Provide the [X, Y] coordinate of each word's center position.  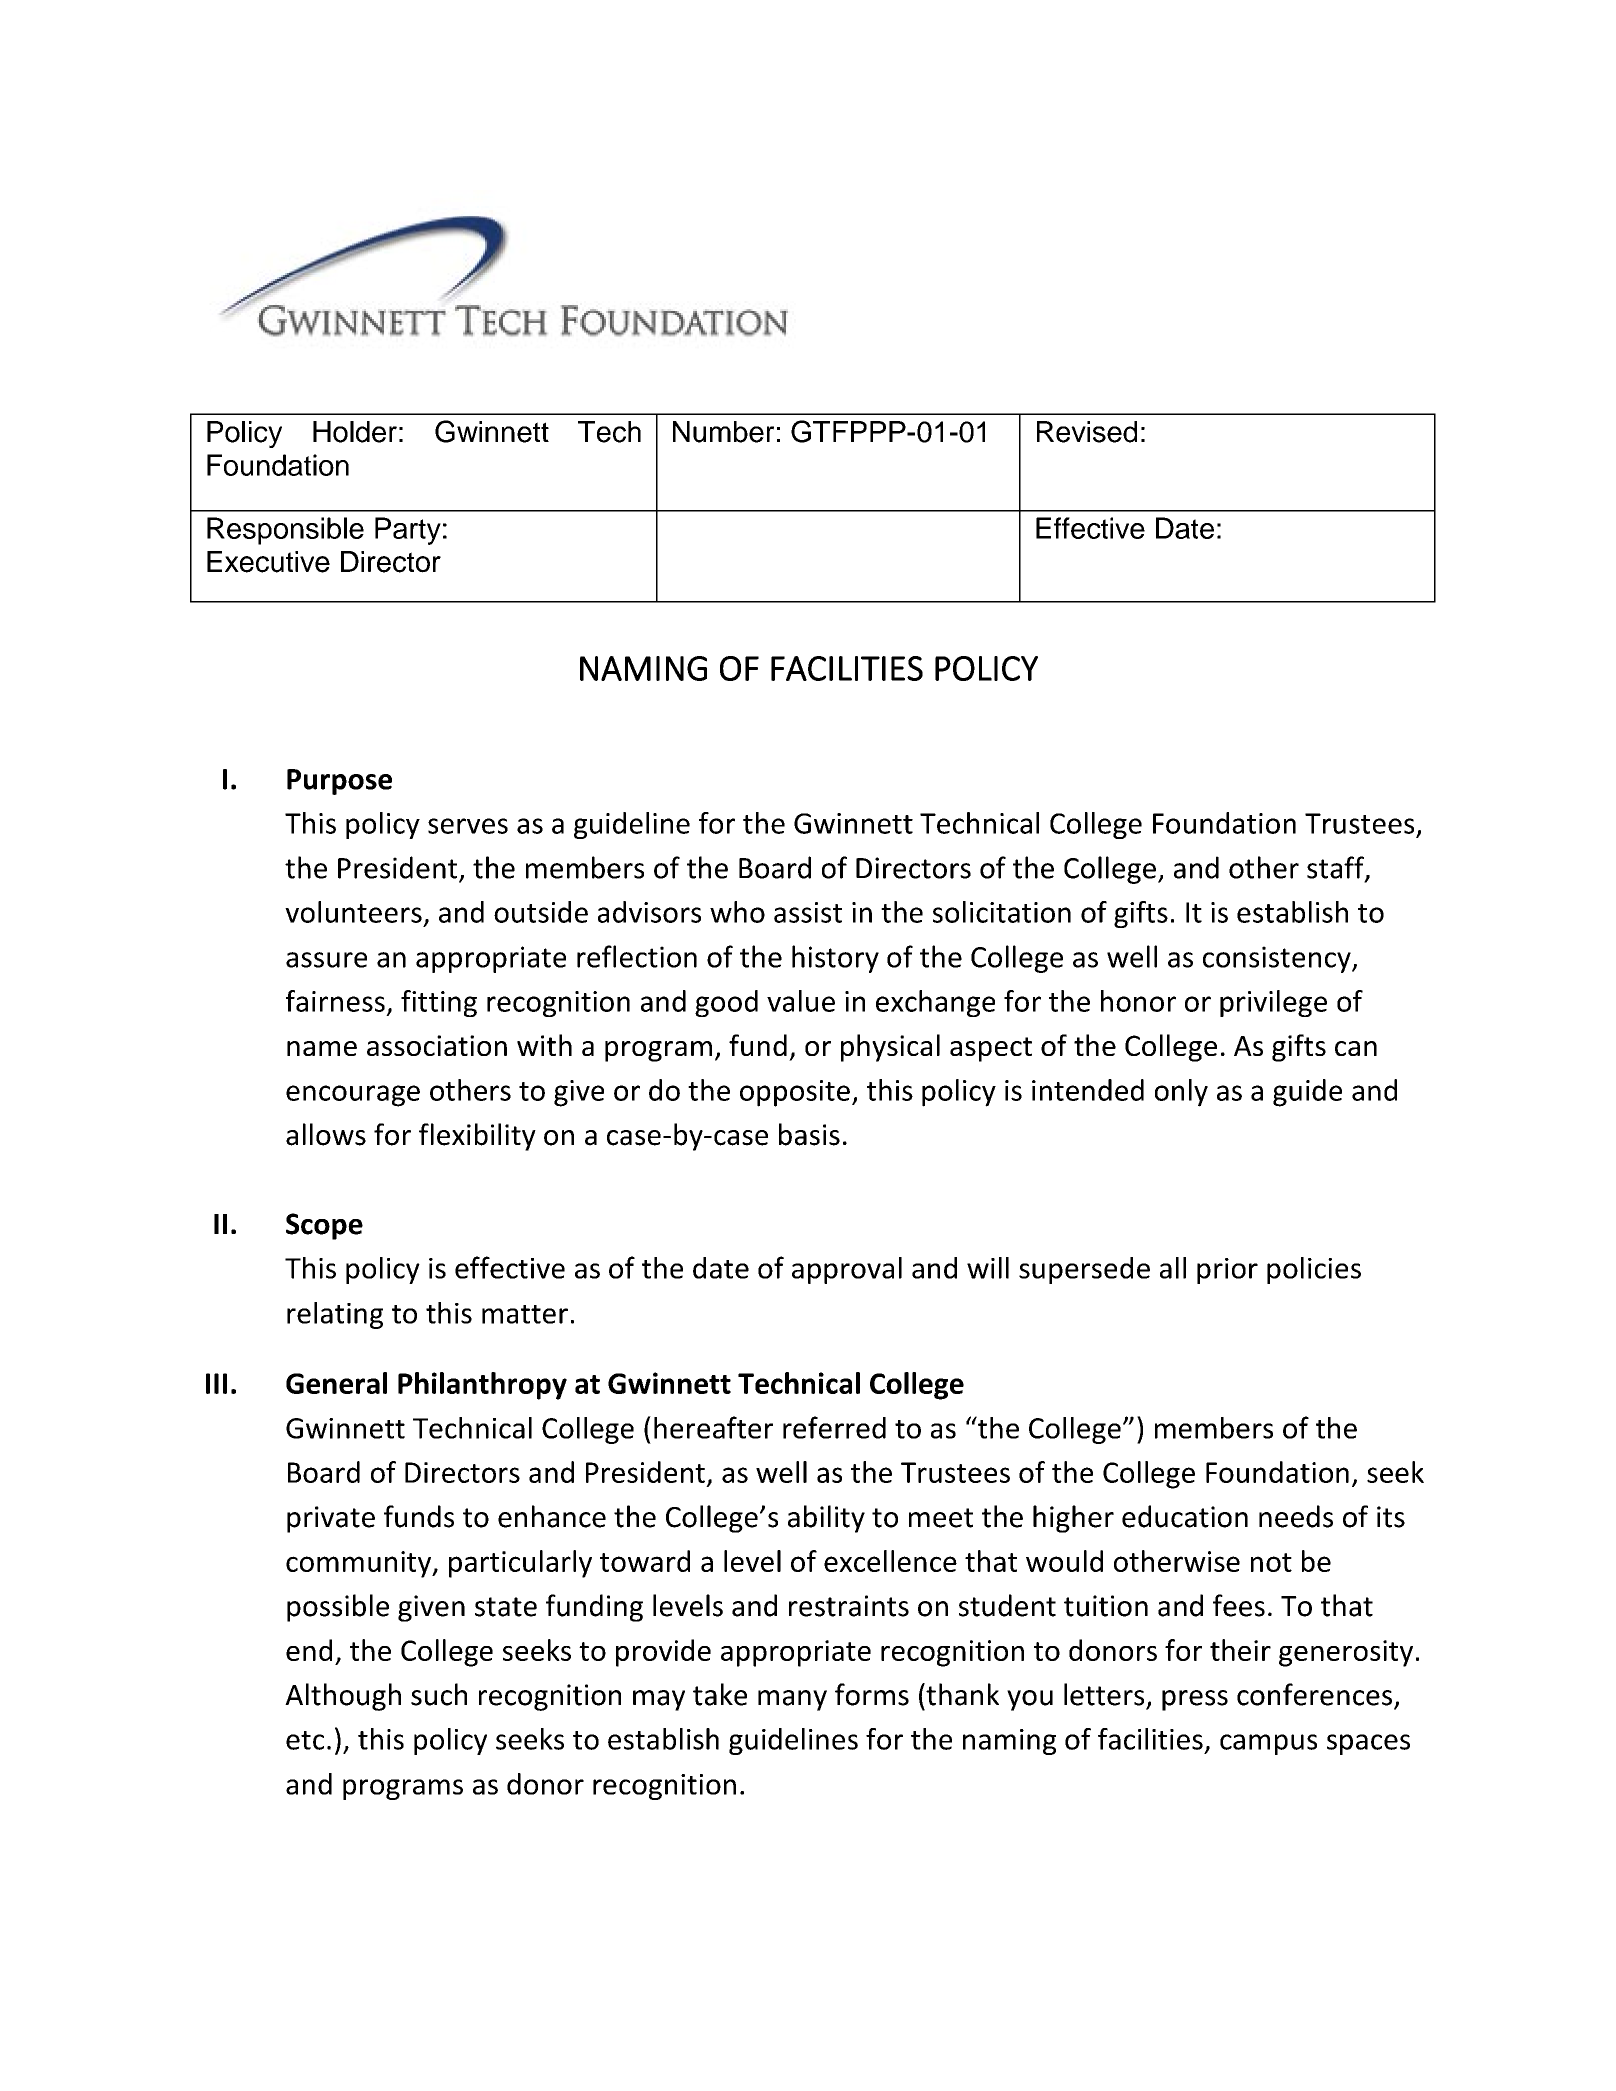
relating [335, 1315]
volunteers [353, 912]
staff [1336, 868]
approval [847, 1270]
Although [343, 1697]
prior [1227, 1271]
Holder [355, 432]
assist [808, 912]
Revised [1087, 432]
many [792, 1700]
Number [723, 432]
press [1195, 1700]
